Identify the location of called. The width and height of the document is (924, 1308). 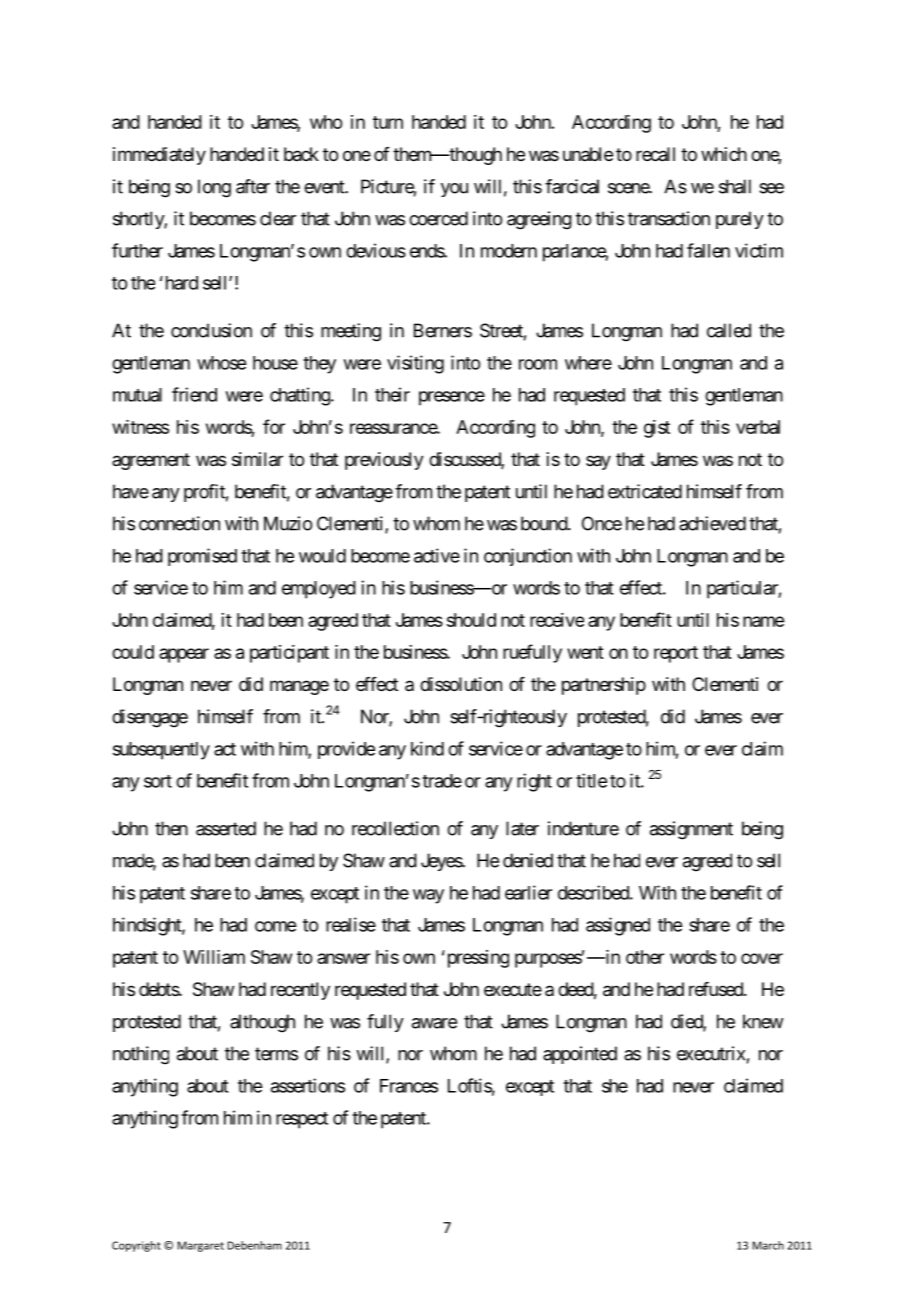
(729, 330).
